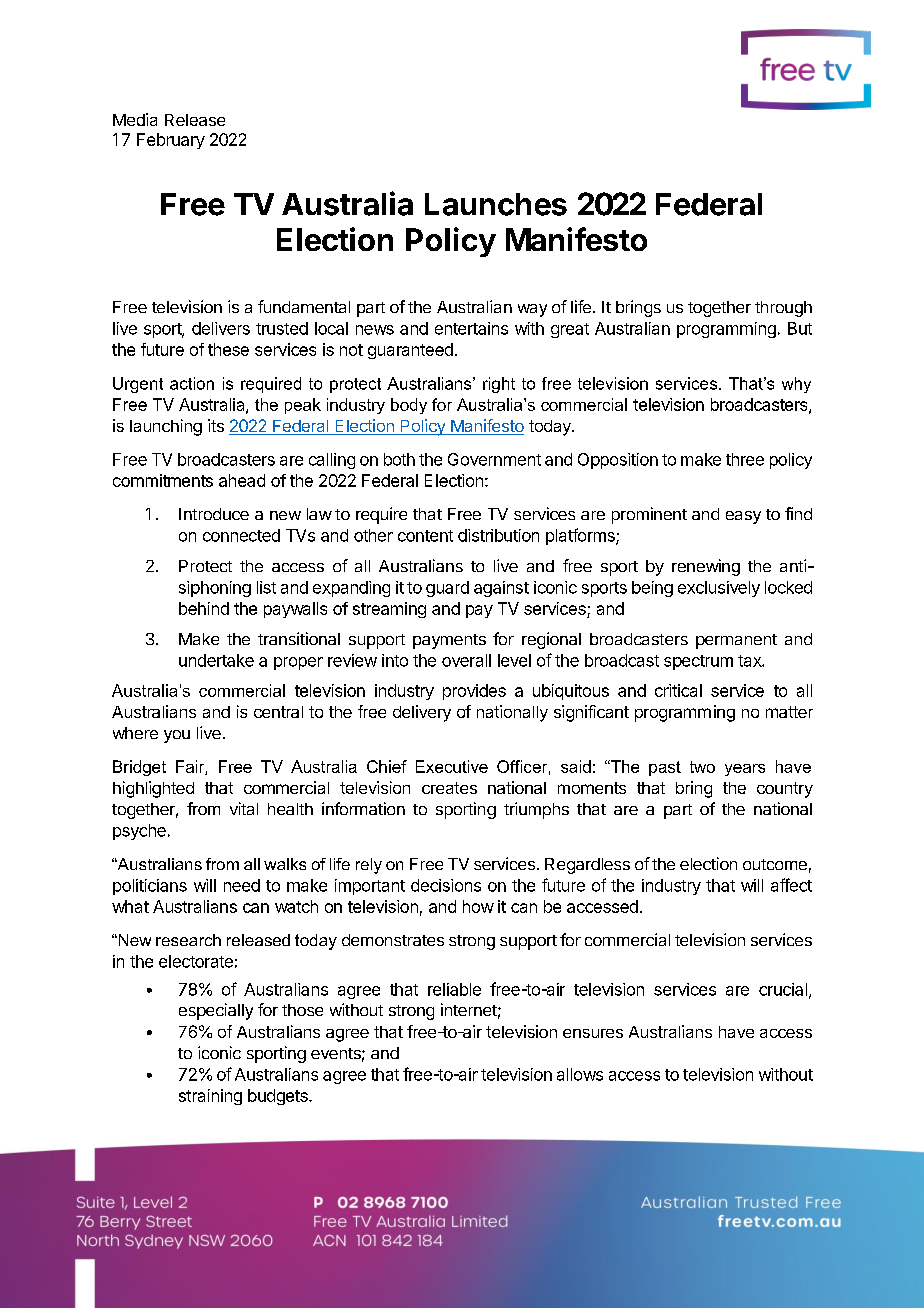 Image resolution: width=924 pixels, height=1308 pixels. What do you see at coordinates (496, 204) in the screenshot?
I see `Launches` at bounding box center [496, 204].
